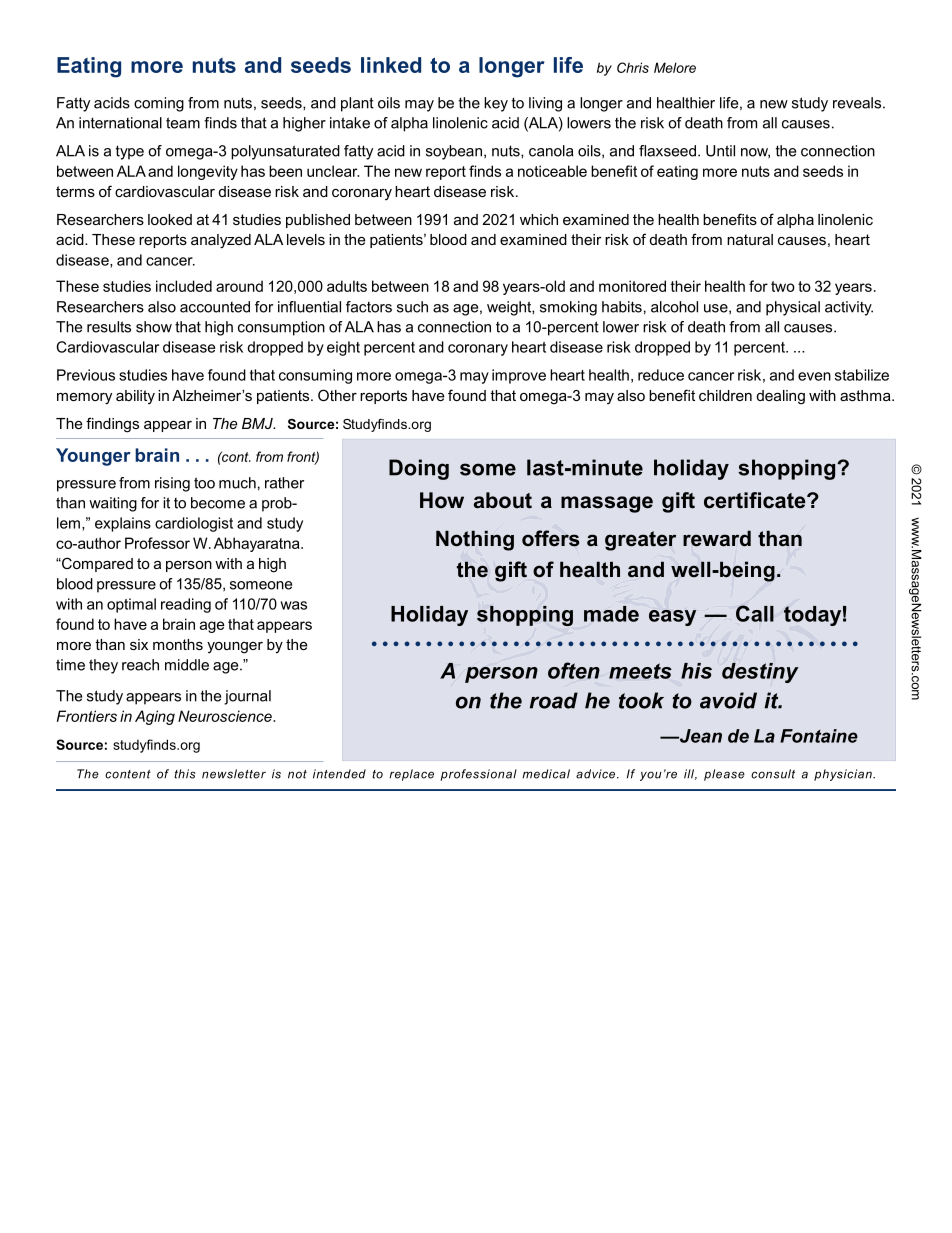 This document has width=952, height=1233. I want to click on professional, so click(478, 775).
